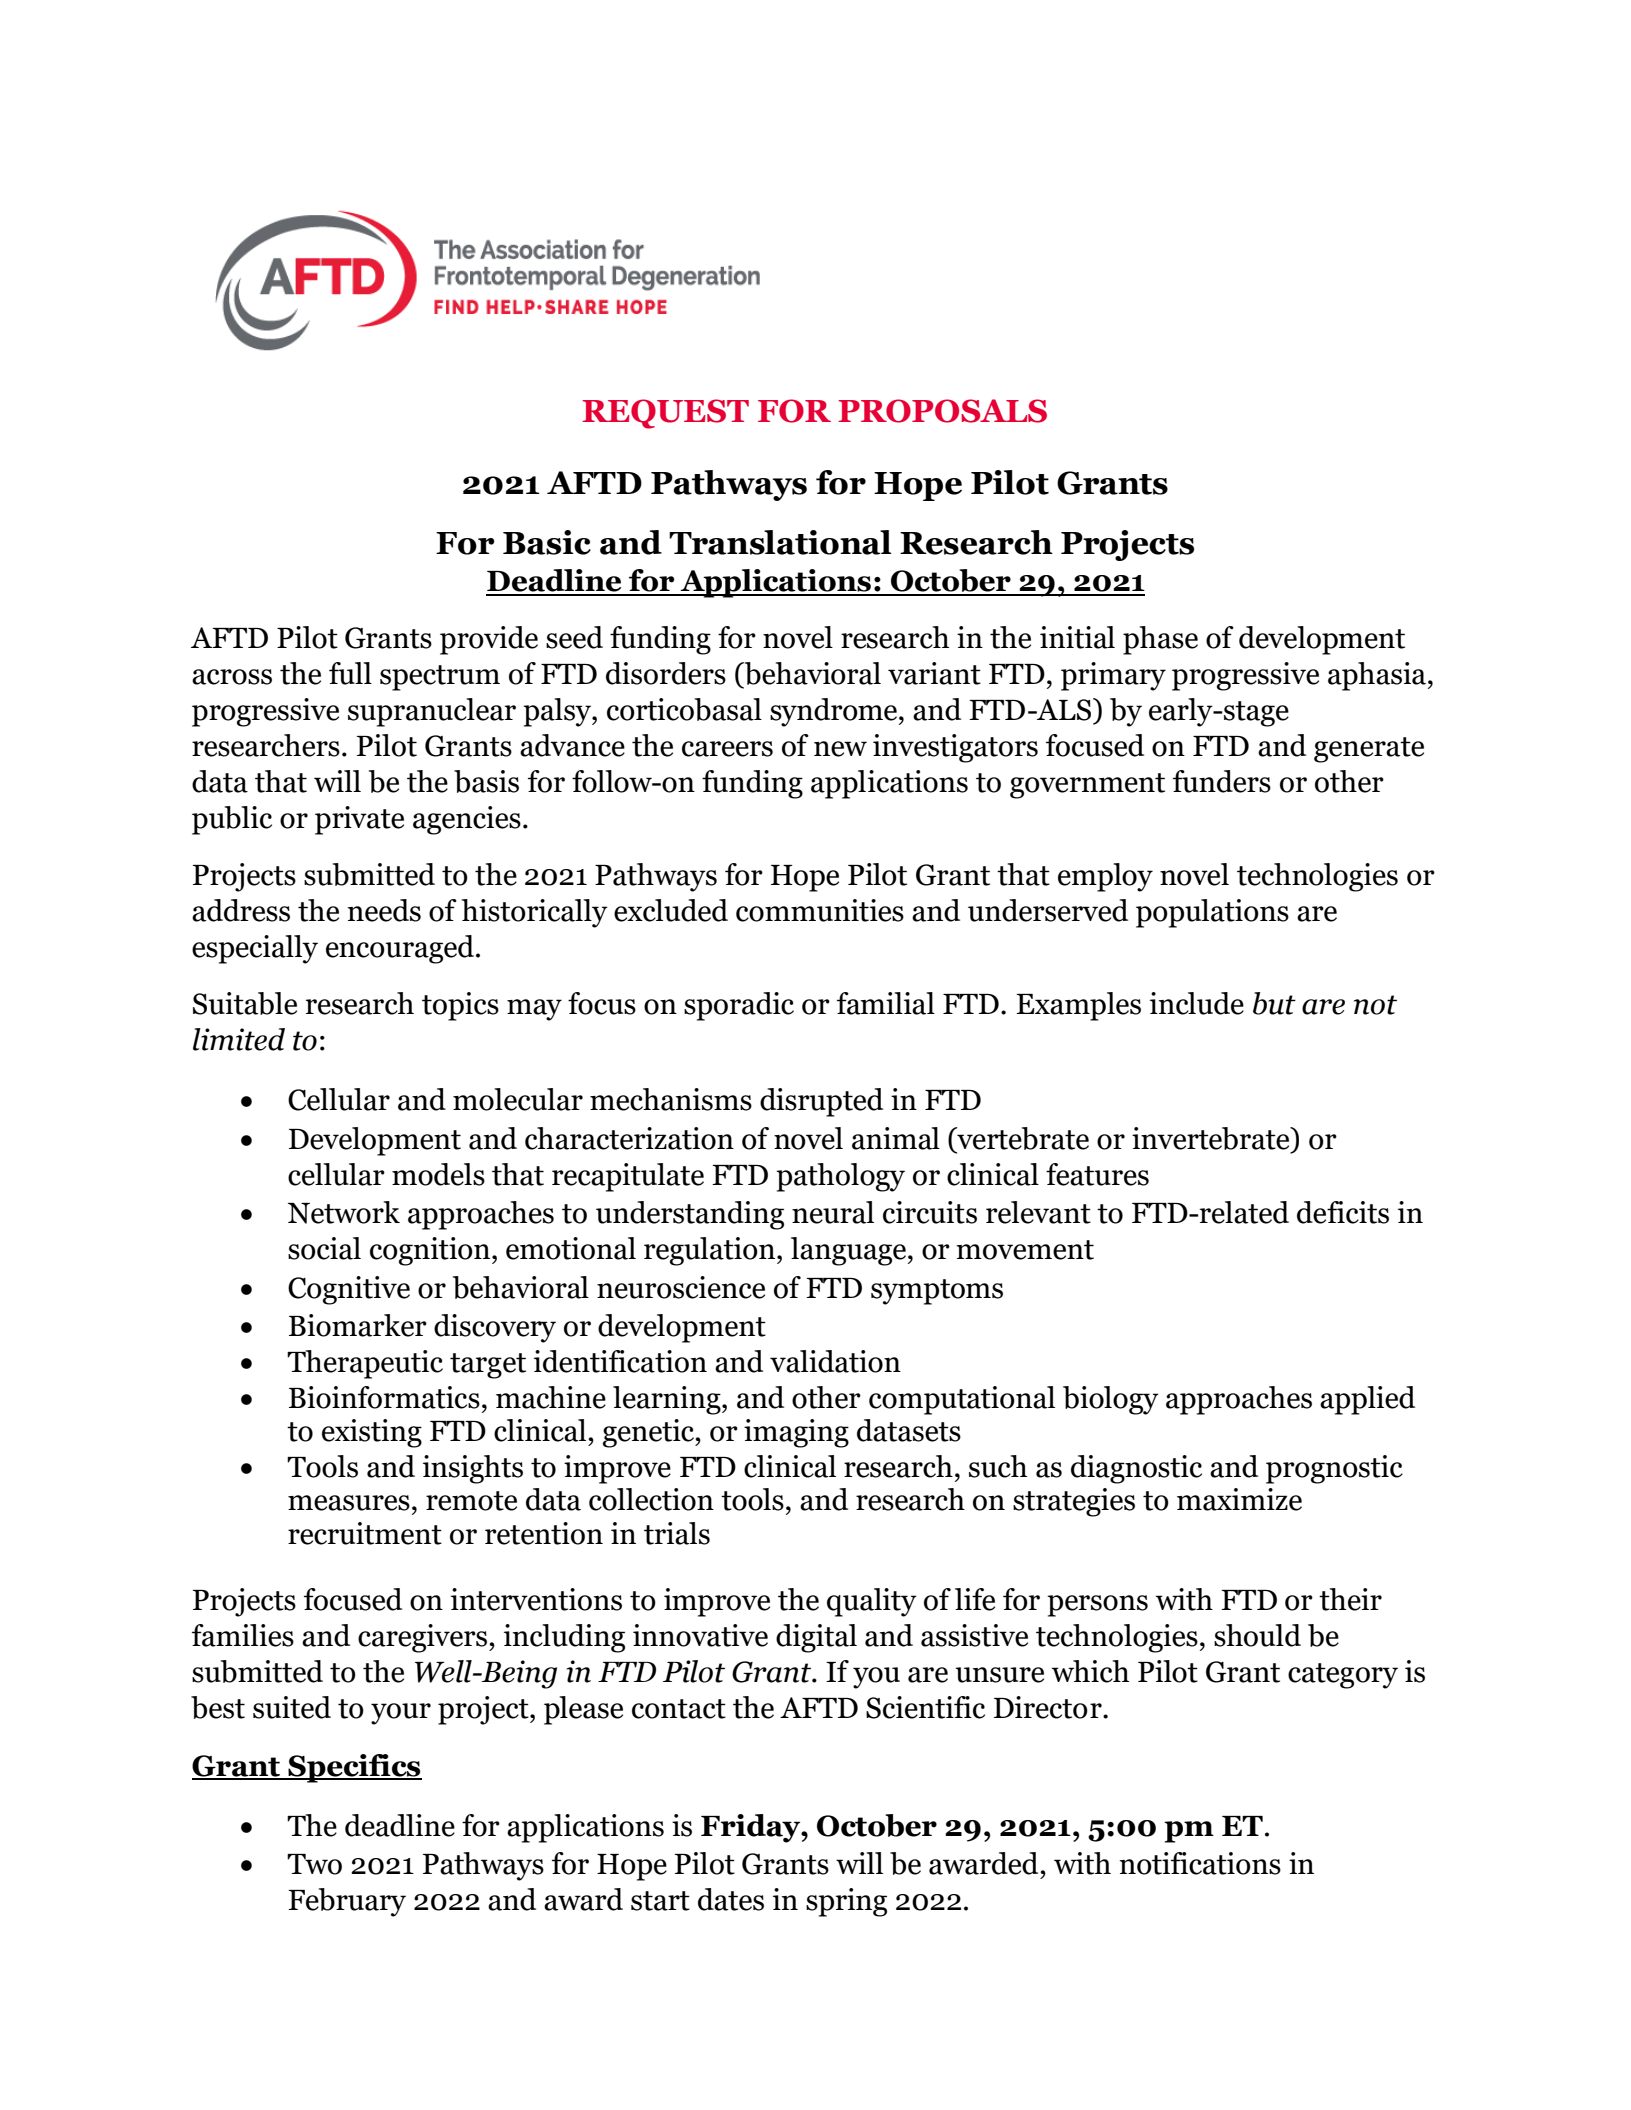 Image resolution: width=1631 pixels, height=2110 pixels. I want to click on deficits, so click(1343, 1212).
